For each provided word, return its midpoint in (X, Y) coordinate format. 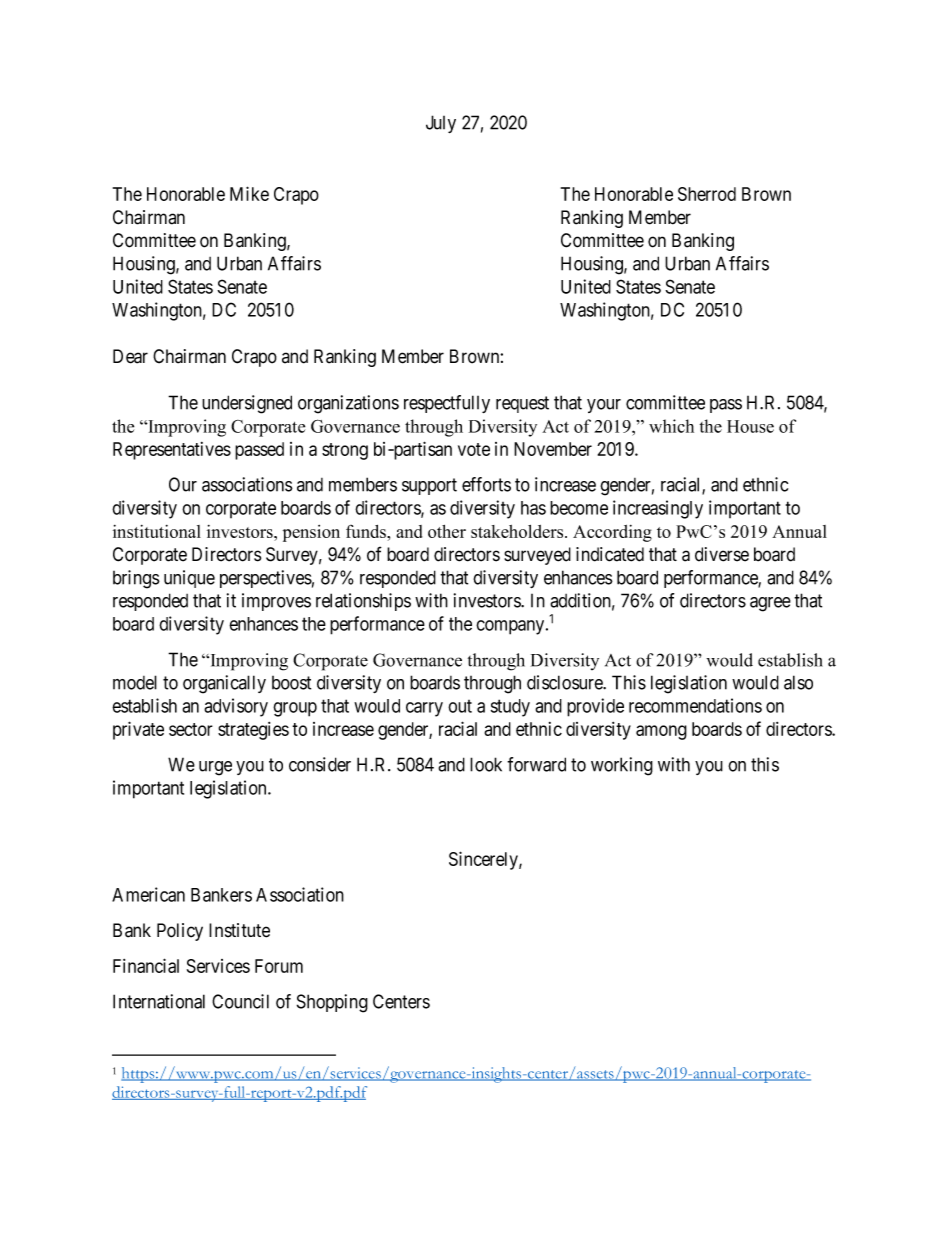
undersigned (247, 404)
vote (474, 449)
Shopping (332, 1003)
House (750, 426)
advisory (236, 707)
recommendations (695, 705)
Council (240, 1001)
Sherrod (707, 194)
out (460, 706)
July (441, 124)
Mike (249, 193)
